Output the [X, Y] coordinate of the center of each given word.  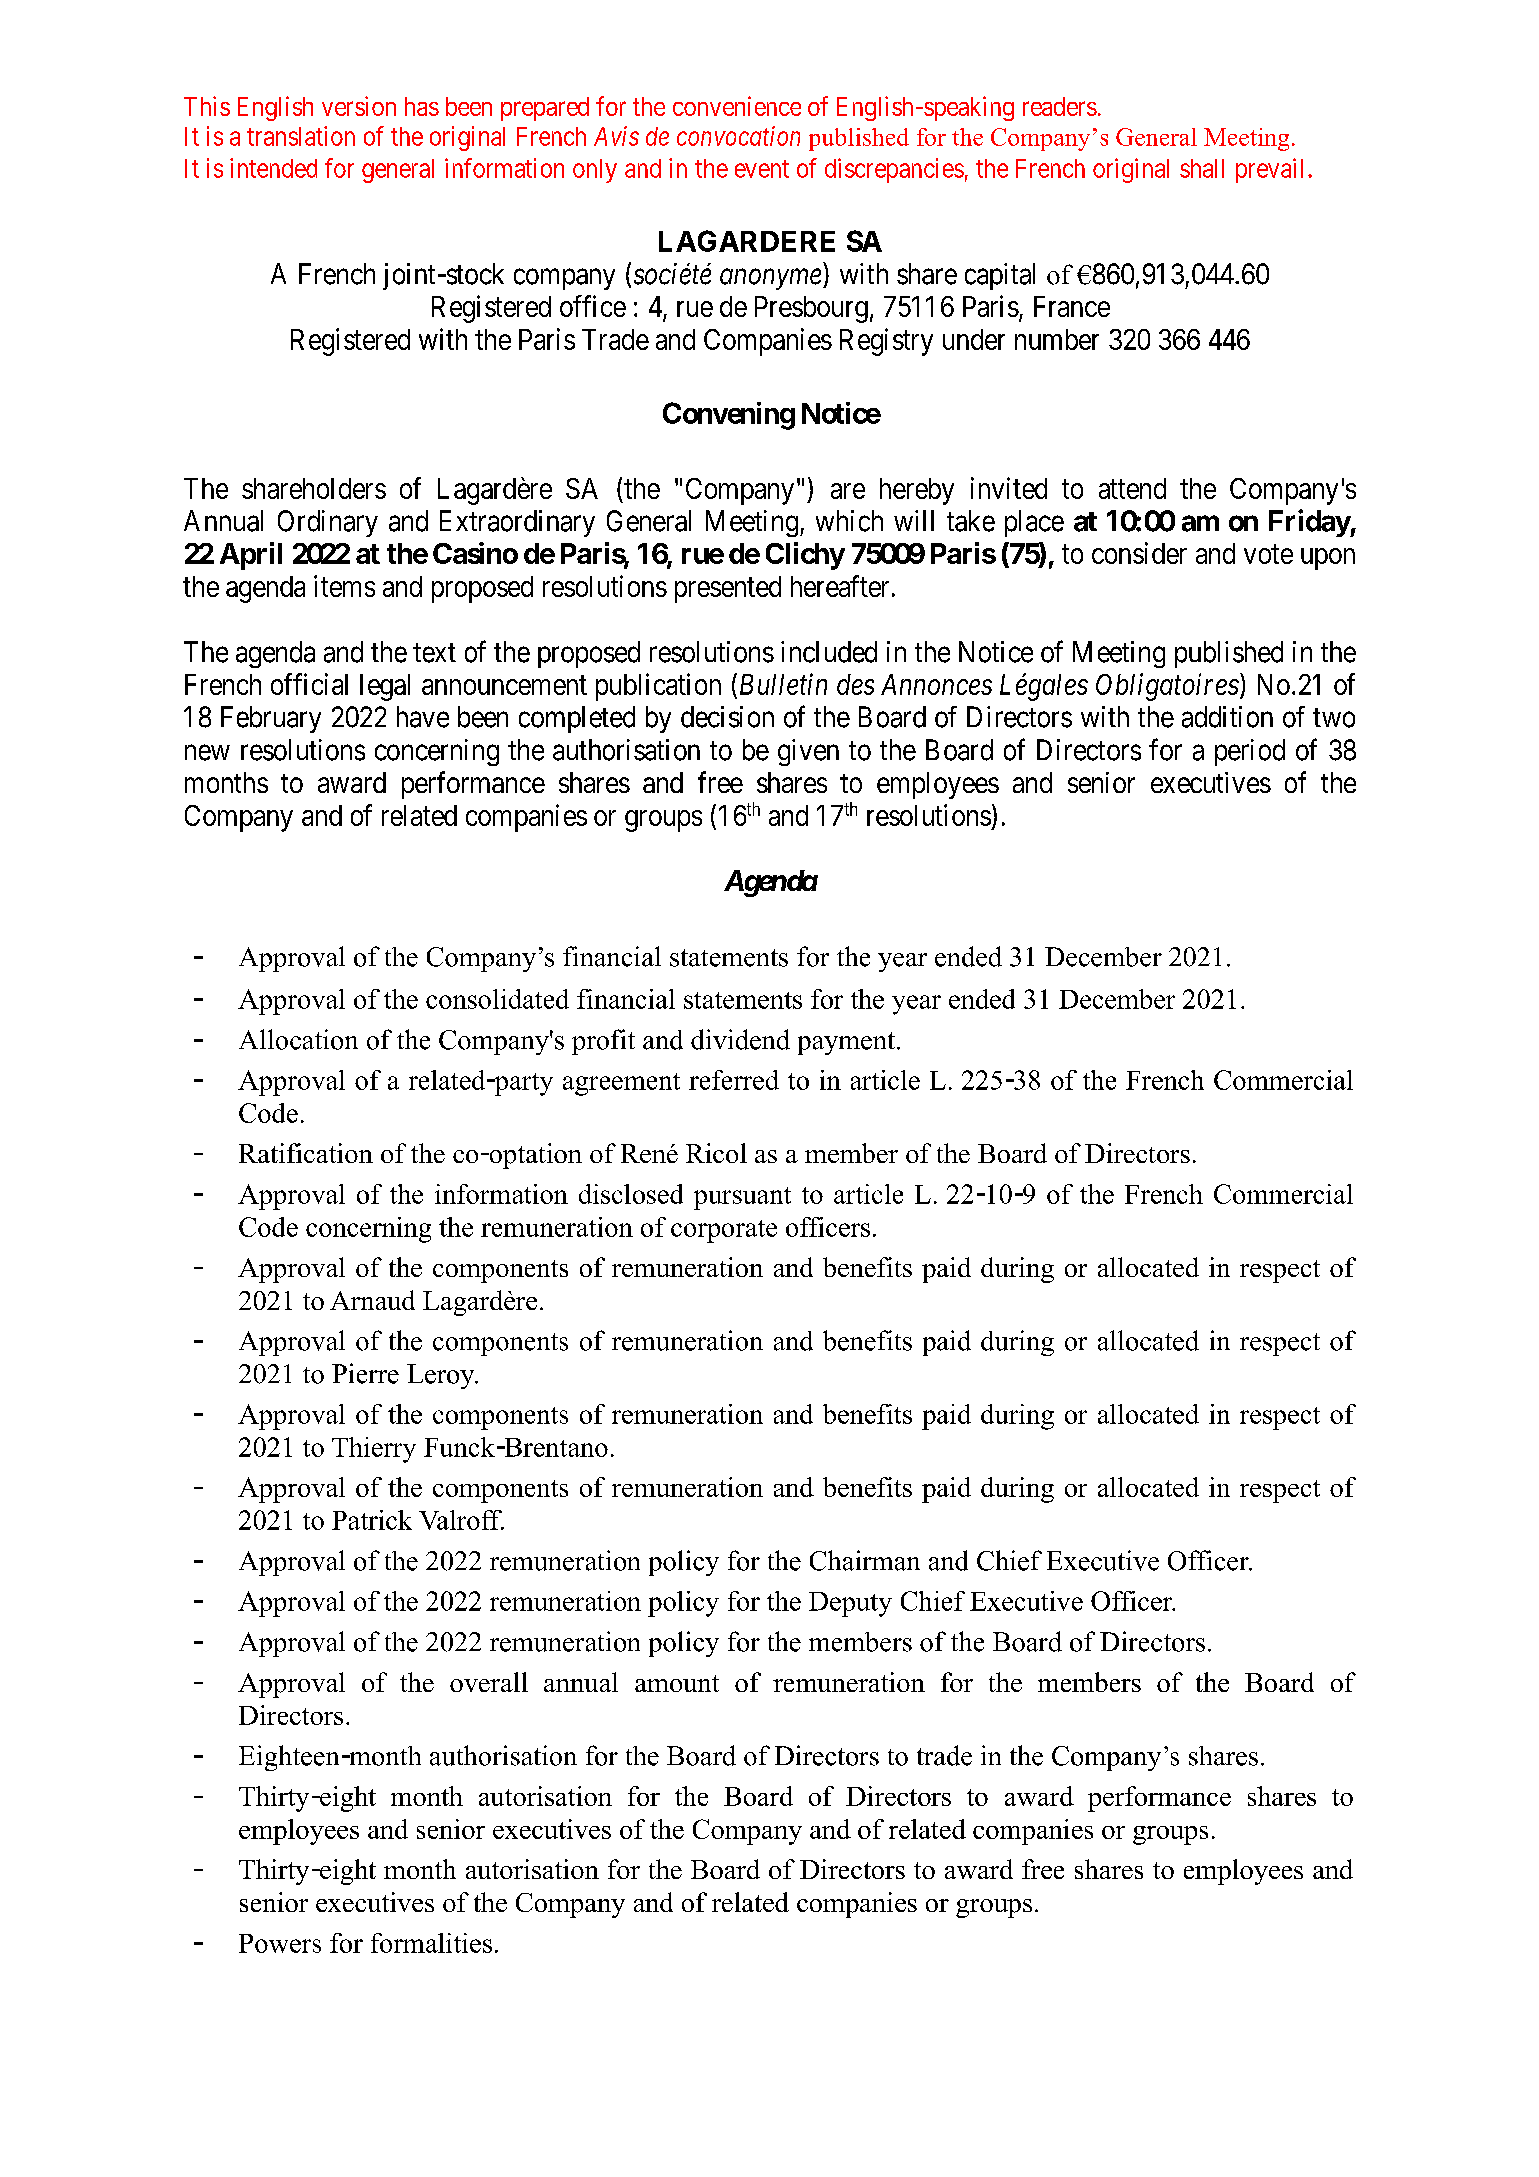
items [344, 586]
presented [728, 589]
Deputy [850, 1604]
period [1250, 752]
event [762, 169]
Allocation [298, 1039]
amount [677, 1683]
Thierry [374, 1450]
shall [1202, 168]
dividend [740, 1039]
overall [489, 1682]
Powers [280, 1943]
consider [1139, 553]
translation [301, 136]
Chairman [865, 1560]
